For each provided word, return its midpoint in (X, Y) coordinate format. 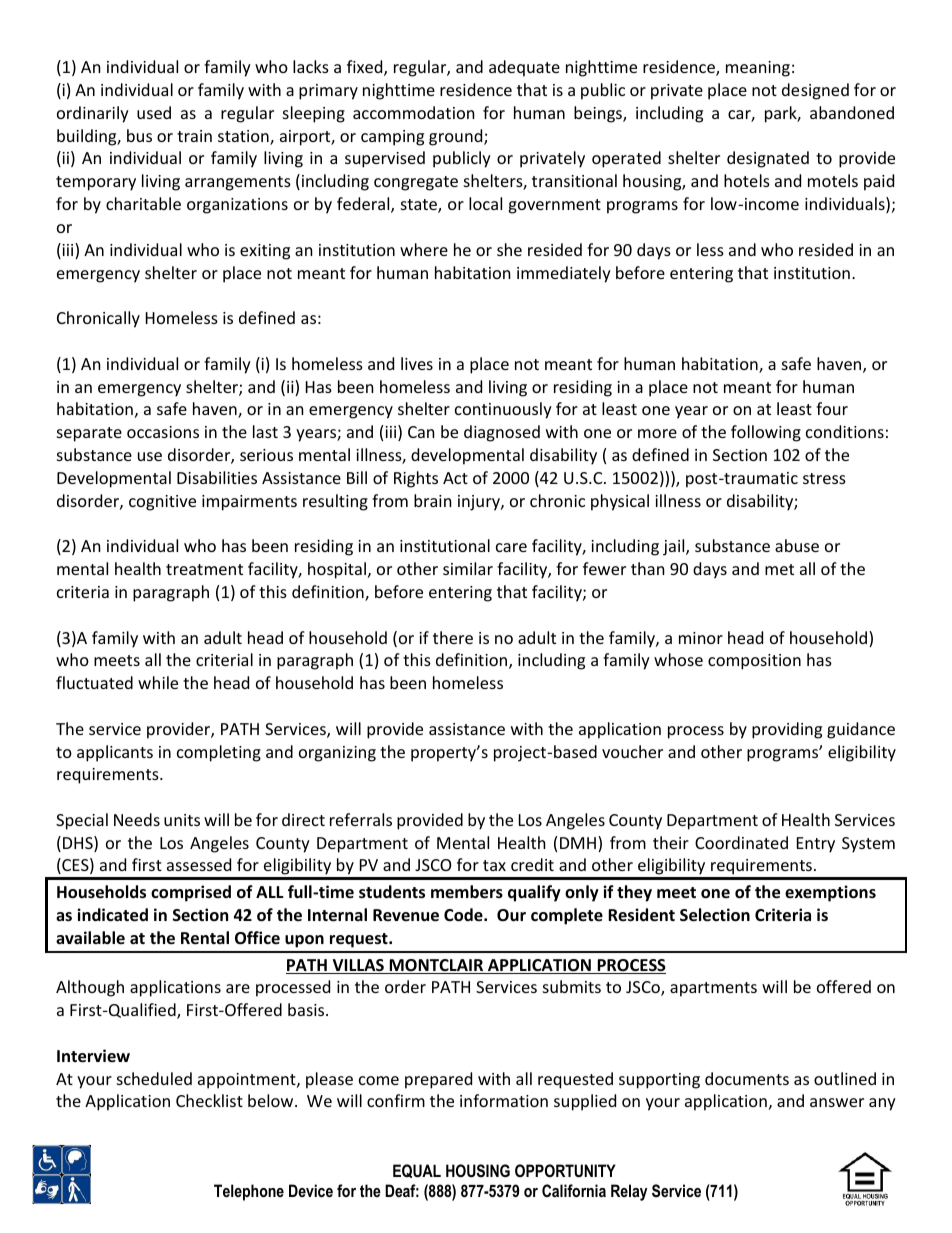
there (453, 637)
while (158, 682)
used (154, 112)
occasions (163, 432)
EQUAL (417, 1171)
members (467, 892)
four (832, 408)
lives (417, 363)
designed (815, 91)
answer (837, 1102)
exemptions (830, 893)
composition (754, 662)
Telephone (249, 1192)
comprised (191, 893)
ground (457, 137)
